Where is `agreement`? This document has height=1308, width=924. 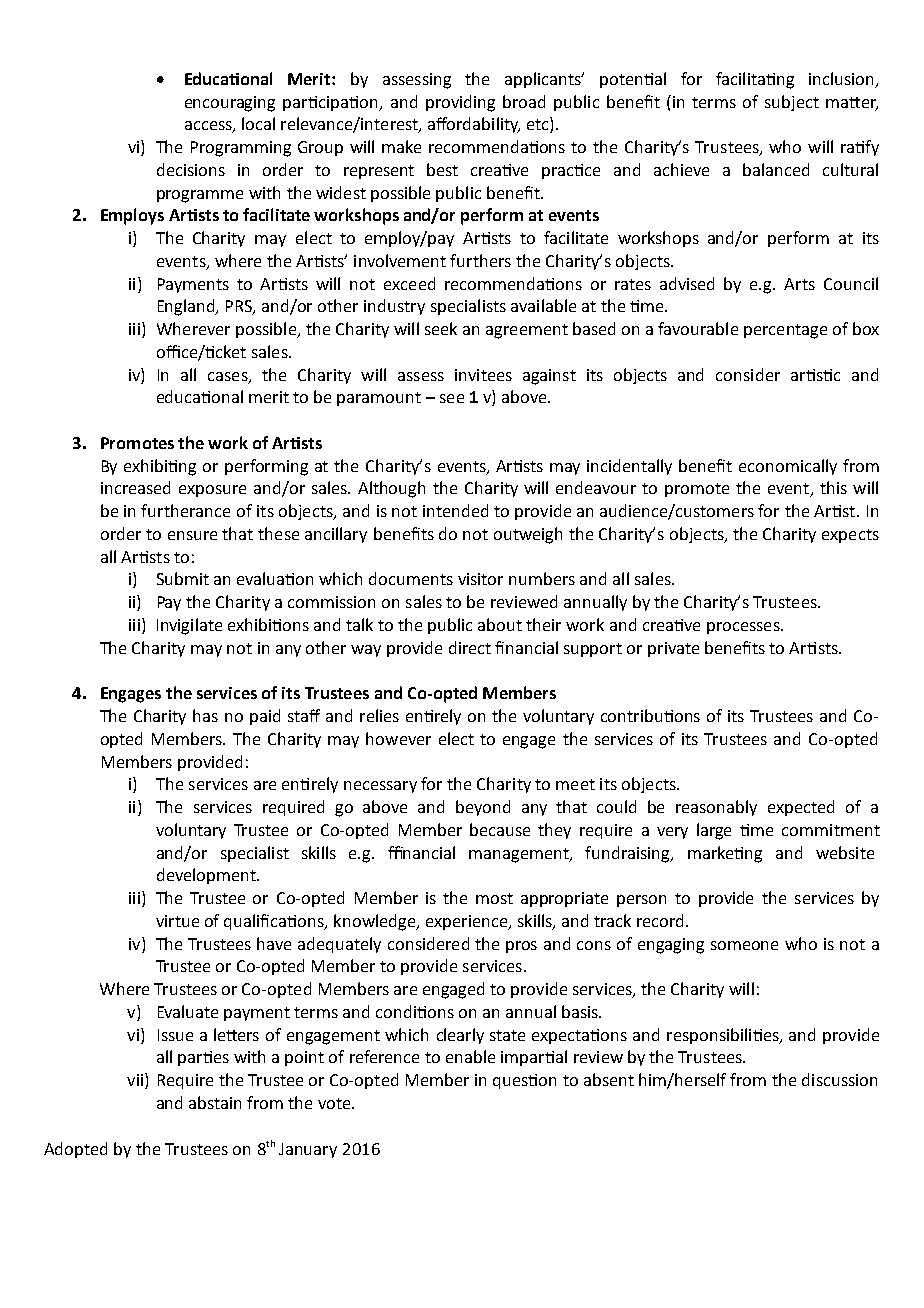
agreement is located at coordinates (527, 331).
